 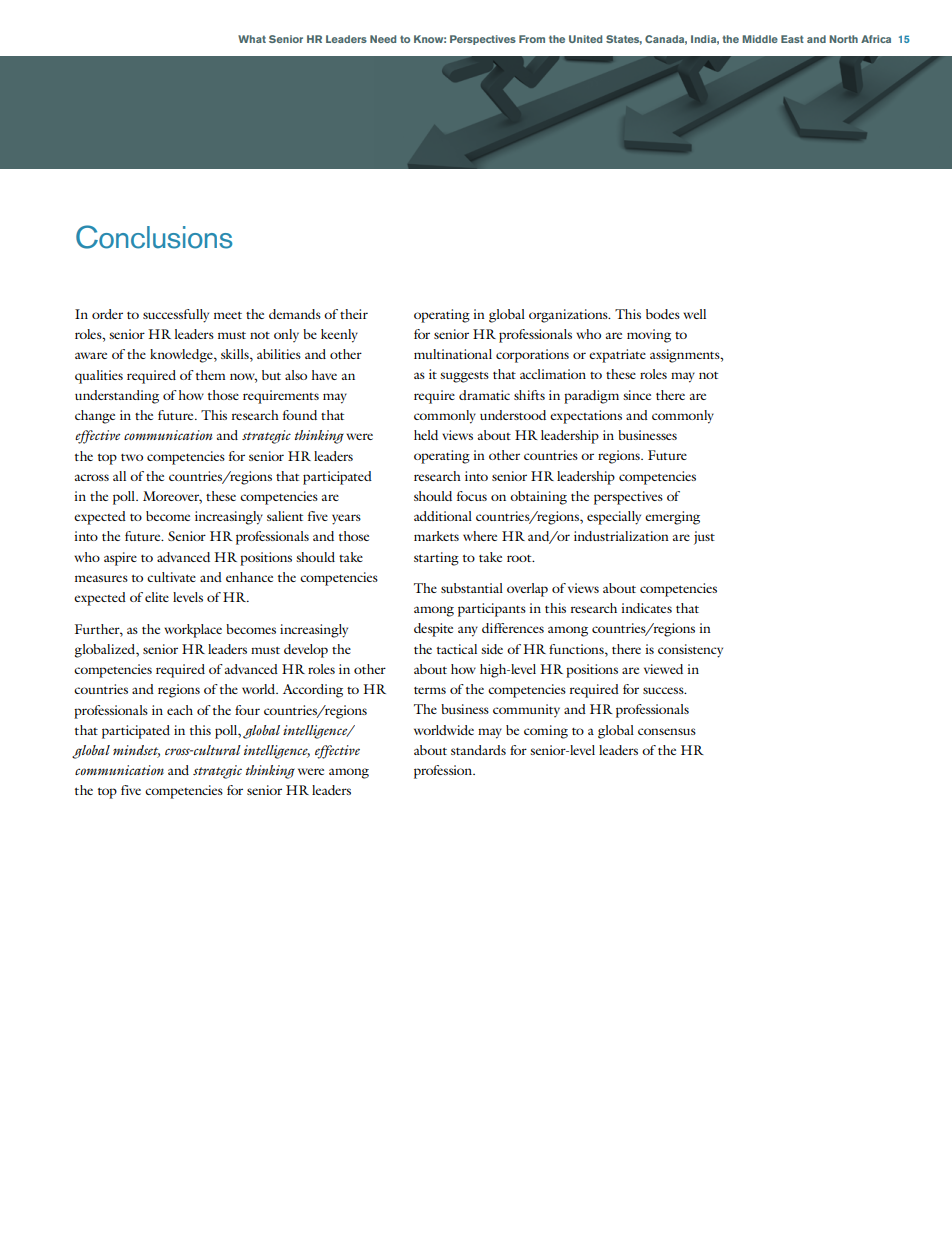 What do you see at coordinates (792, 39) in the screenshot?
I see `East` at bounding box center [792, 39].
